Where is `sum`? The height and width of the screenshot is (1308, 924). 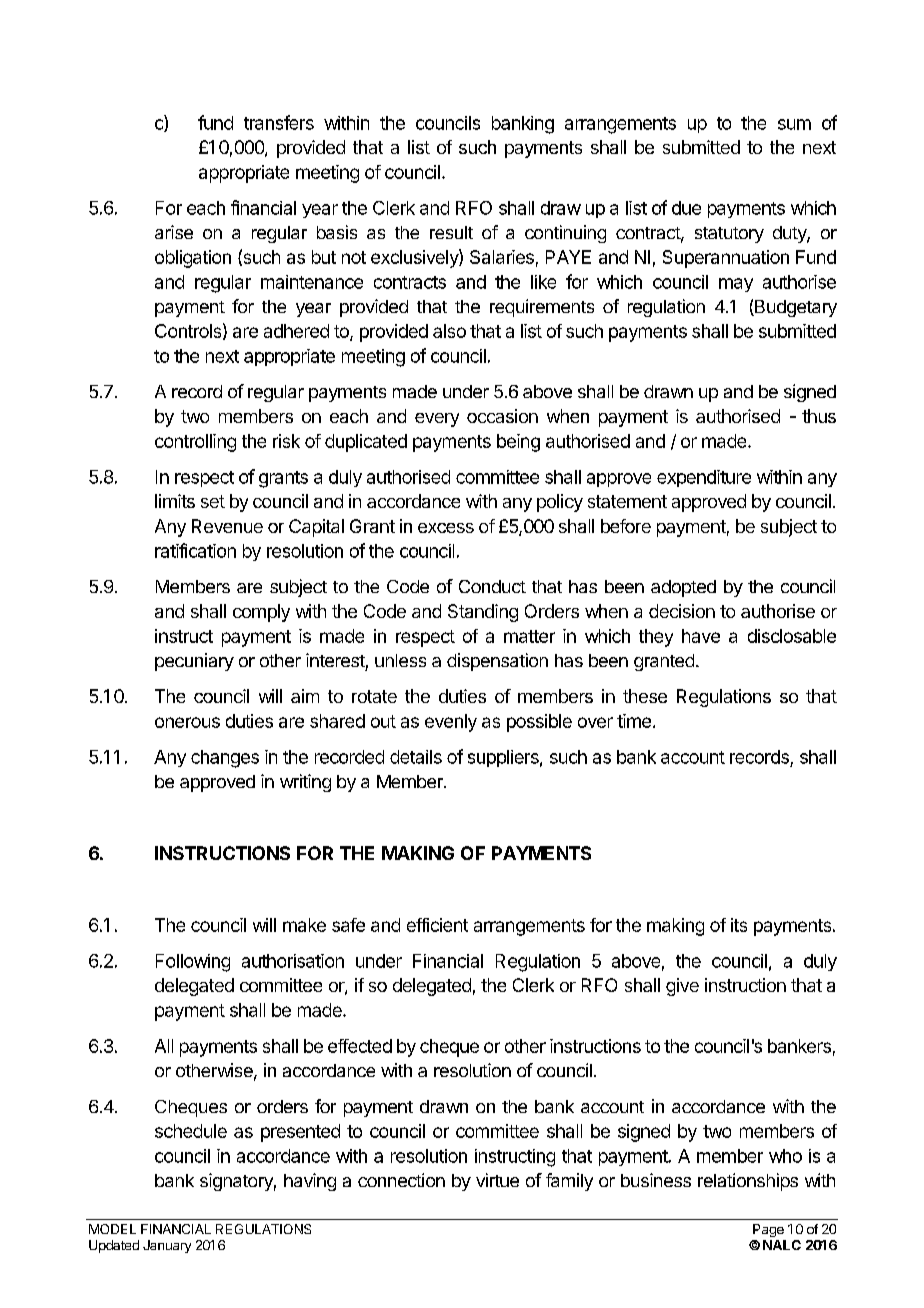 sum is located at coordinates (794, 124).
